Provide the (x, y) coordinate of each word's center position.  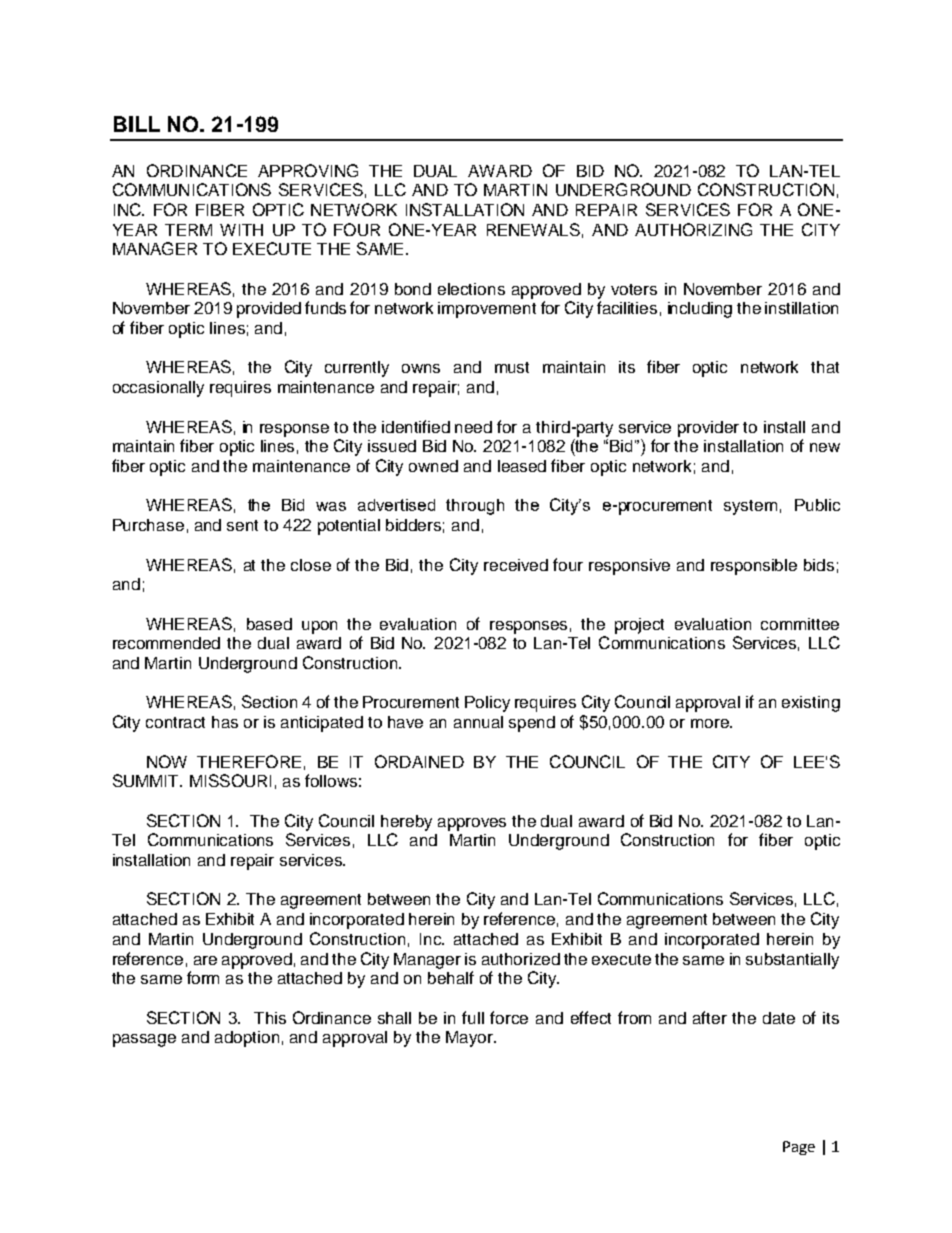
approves (472, 824)
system (750, 507)
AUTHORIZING (693, 229)
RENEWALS (533, 229)
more (711, 723)
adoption (247, 1039)
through (475, 507)
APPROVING (308, 170)
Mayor (470, 1039)
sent (242, 525)
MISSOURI (230, 780)
